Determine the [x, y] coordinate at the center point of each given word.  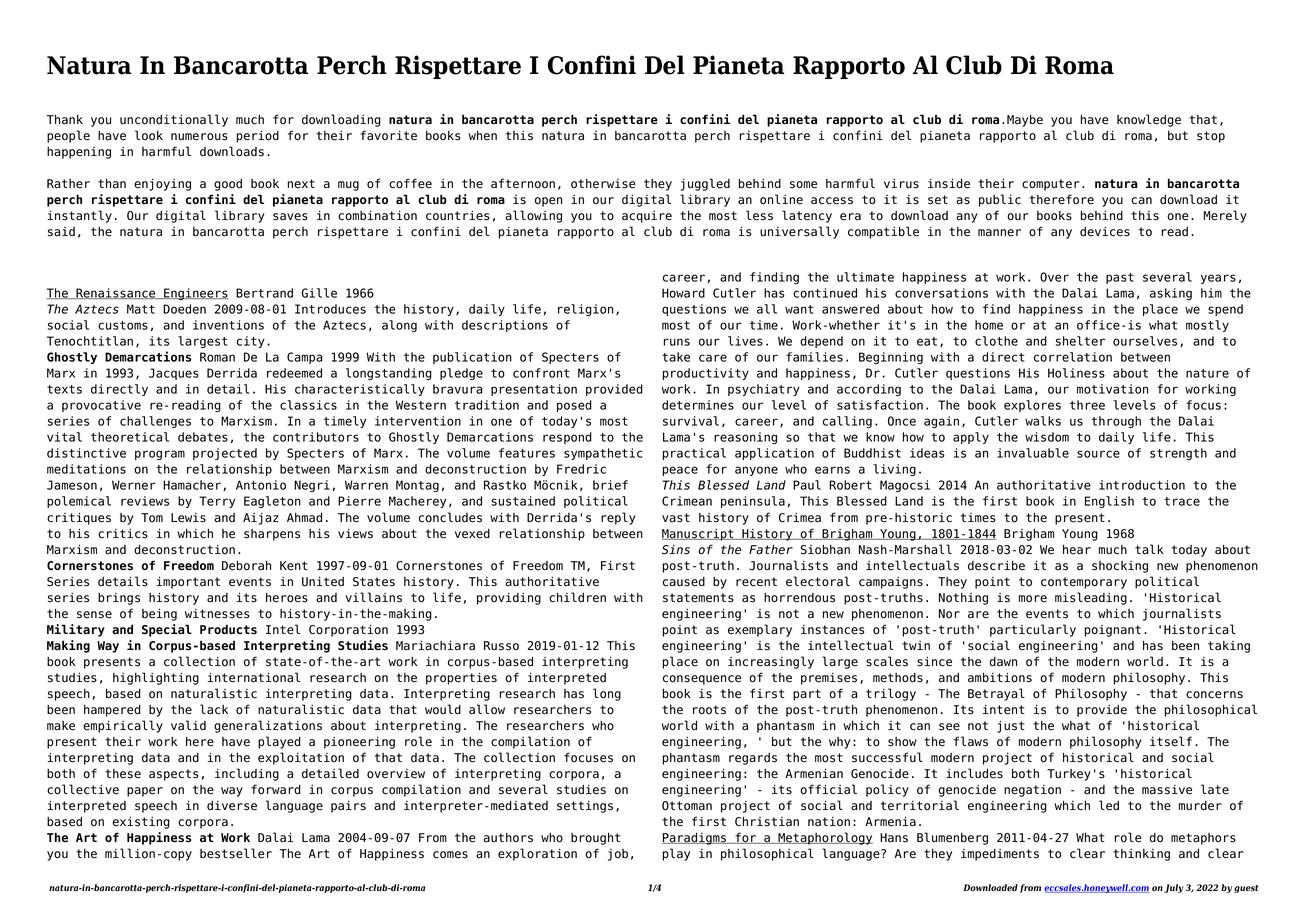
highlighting [156, 678]
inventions [228, 325]
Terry [217, 502]
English [1109, 502]
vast [676, 518]
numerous [199, 137]
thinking [1141, 855]
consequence [702, 680]
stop [1211, 137]
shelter [1080, 341]
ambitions [1000, 678]
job [618, 855]
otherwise [603, 184]
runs [677, 342]
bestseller [236, 853]
